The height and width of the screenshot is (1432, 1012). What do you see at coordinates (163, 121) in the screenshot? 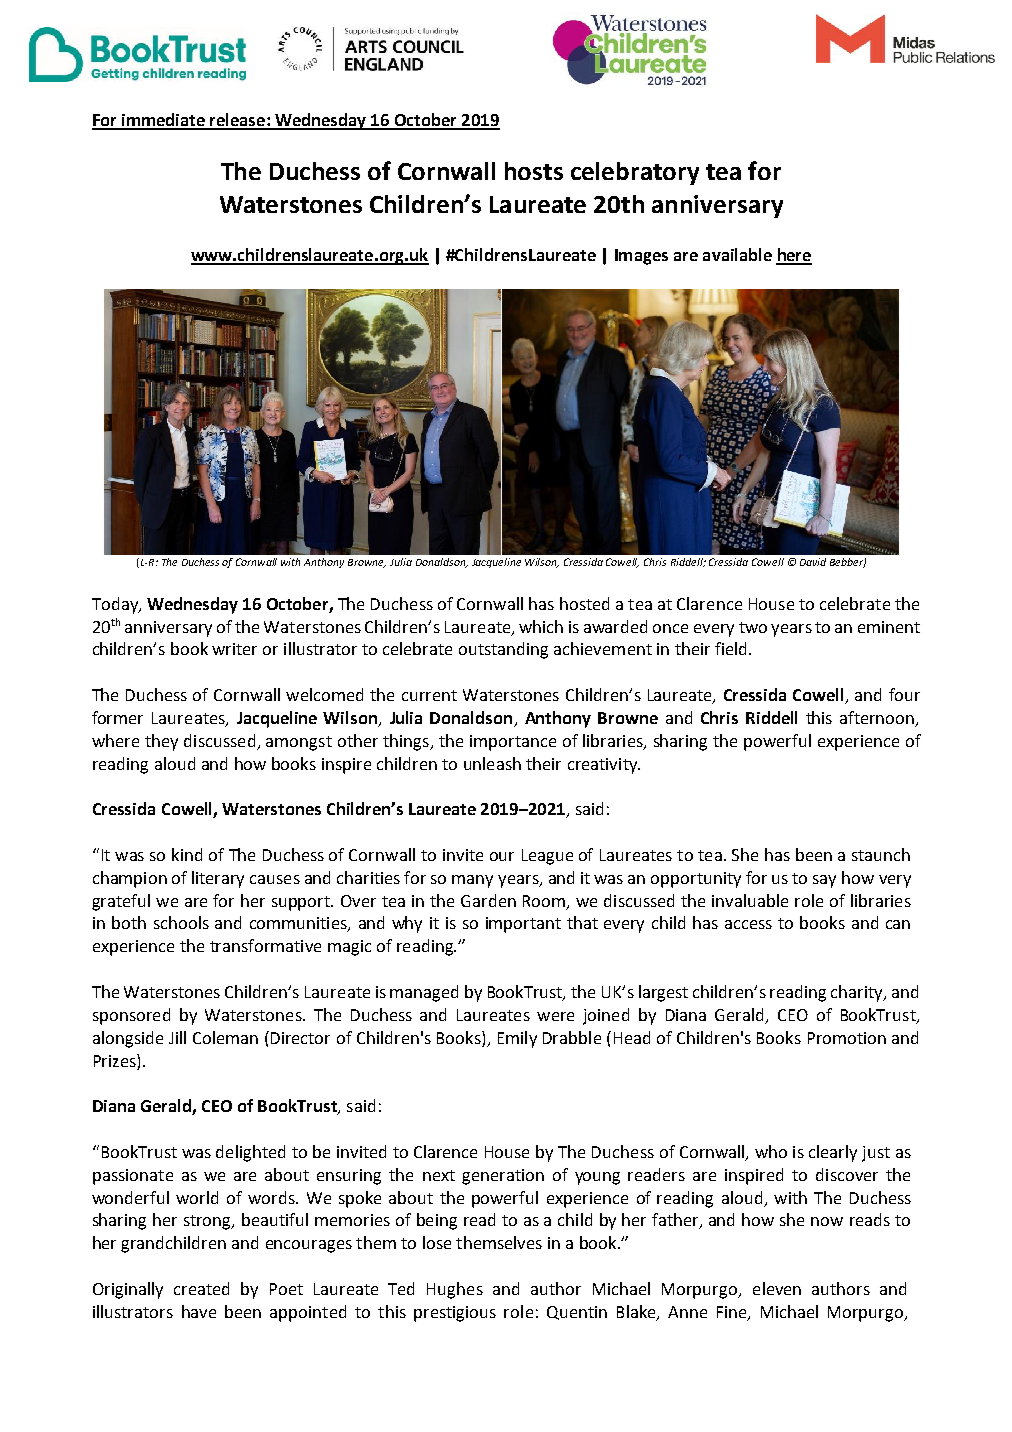
I see `immediate` at bounding box center [163, 121].
